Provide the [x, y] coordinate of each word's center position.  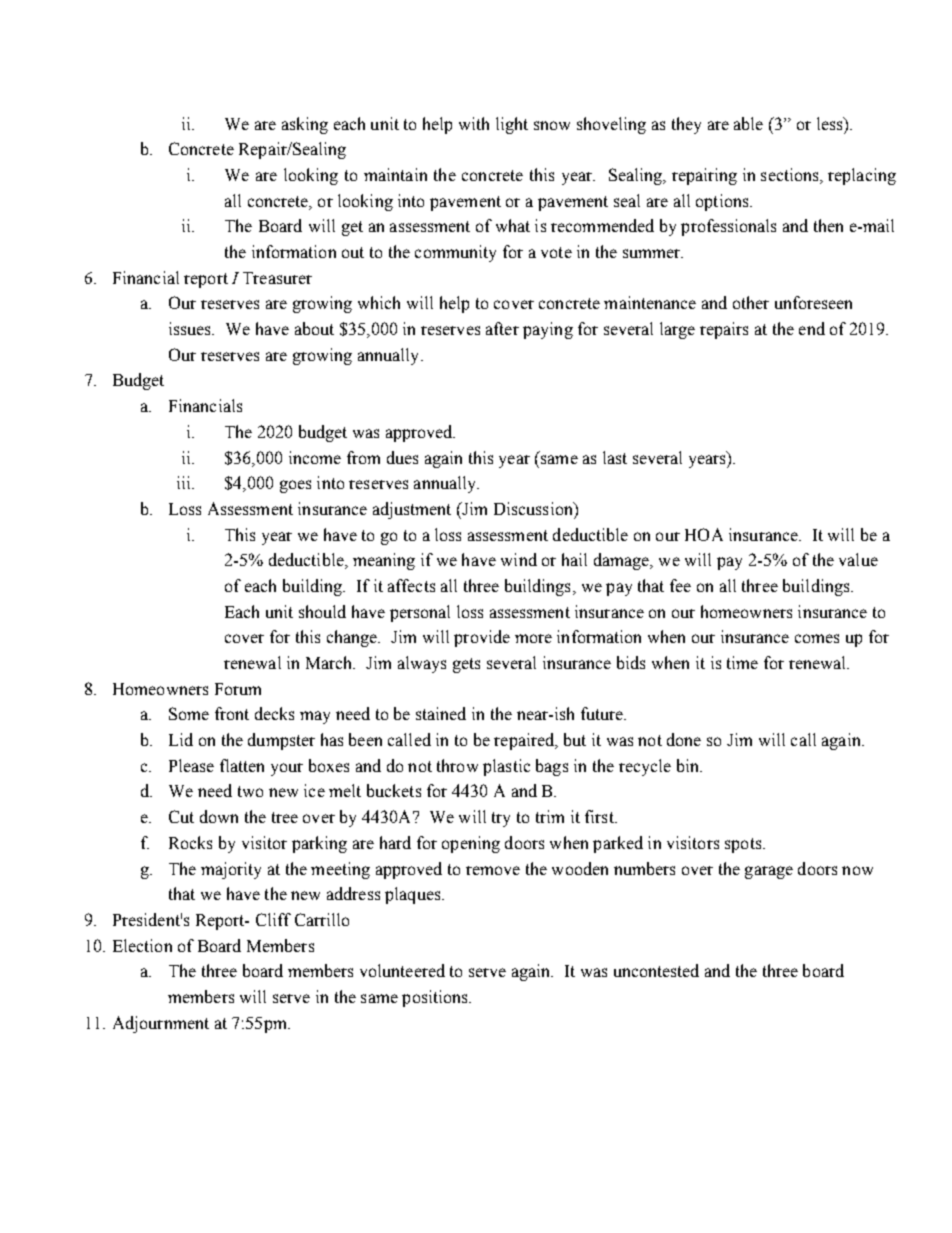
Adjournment [161, 1024]
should [322, 611]
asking [305, 125]
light [512, 125]
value [858, 559]
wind [519, 559]
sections [791, 176]
